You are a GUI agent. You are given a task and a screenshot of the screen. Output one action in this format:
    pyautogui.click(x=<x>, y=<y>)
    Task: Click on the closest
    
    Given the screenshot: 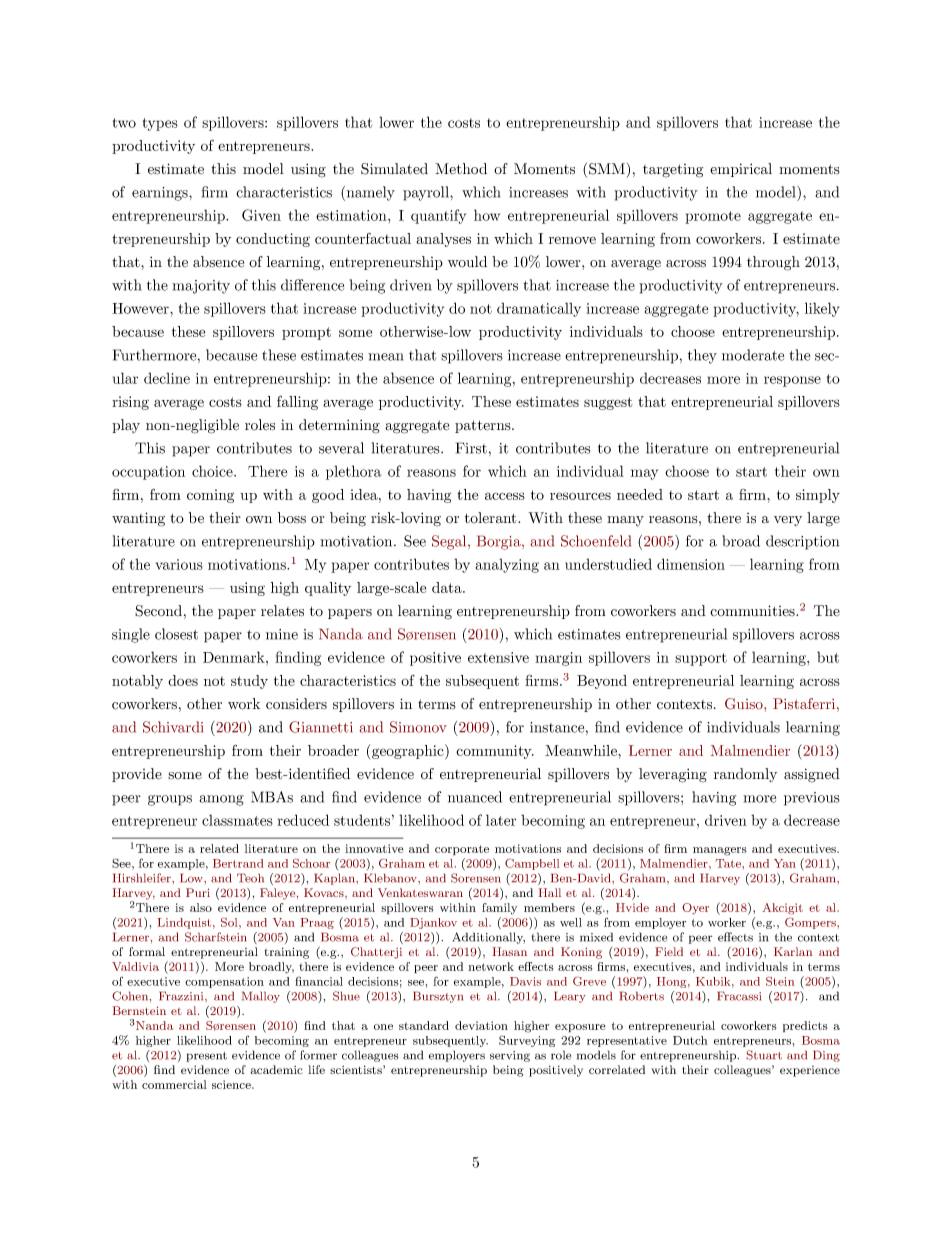 What is the action you would take?
    pyautogui.click(x=176, y=634)
